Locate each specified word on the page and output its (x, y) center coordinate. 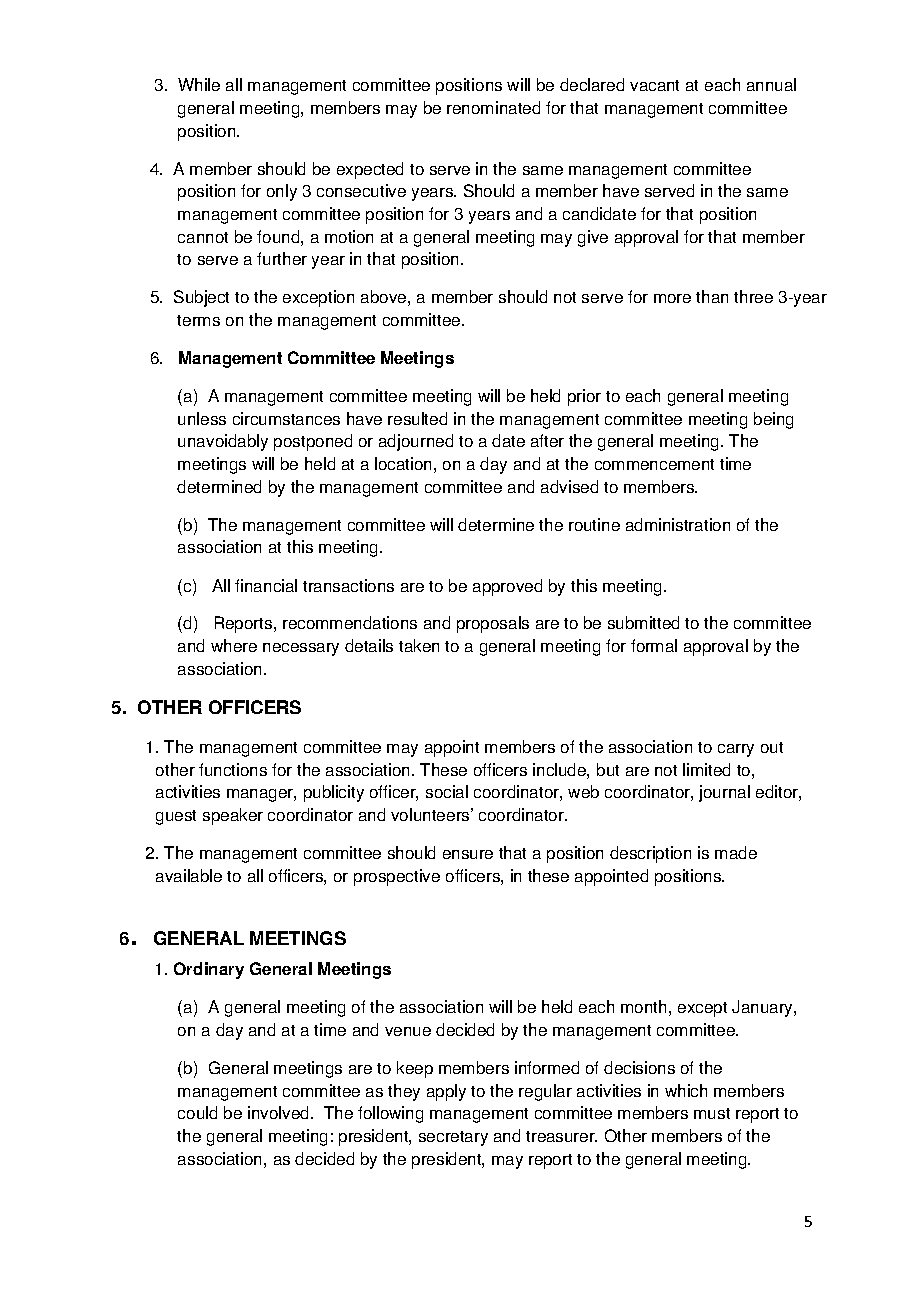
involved (280, 1112)
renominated (493, 107)
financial (266, 585)
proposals (493, 624)
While (199, 84)
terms (198, 320)
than (712, 296)
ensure (468, 854)
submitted (643, 622)
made (736, 852)
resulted (417, 418)
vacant (654, 85)
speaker (233, 816)
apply (446, 1092)
